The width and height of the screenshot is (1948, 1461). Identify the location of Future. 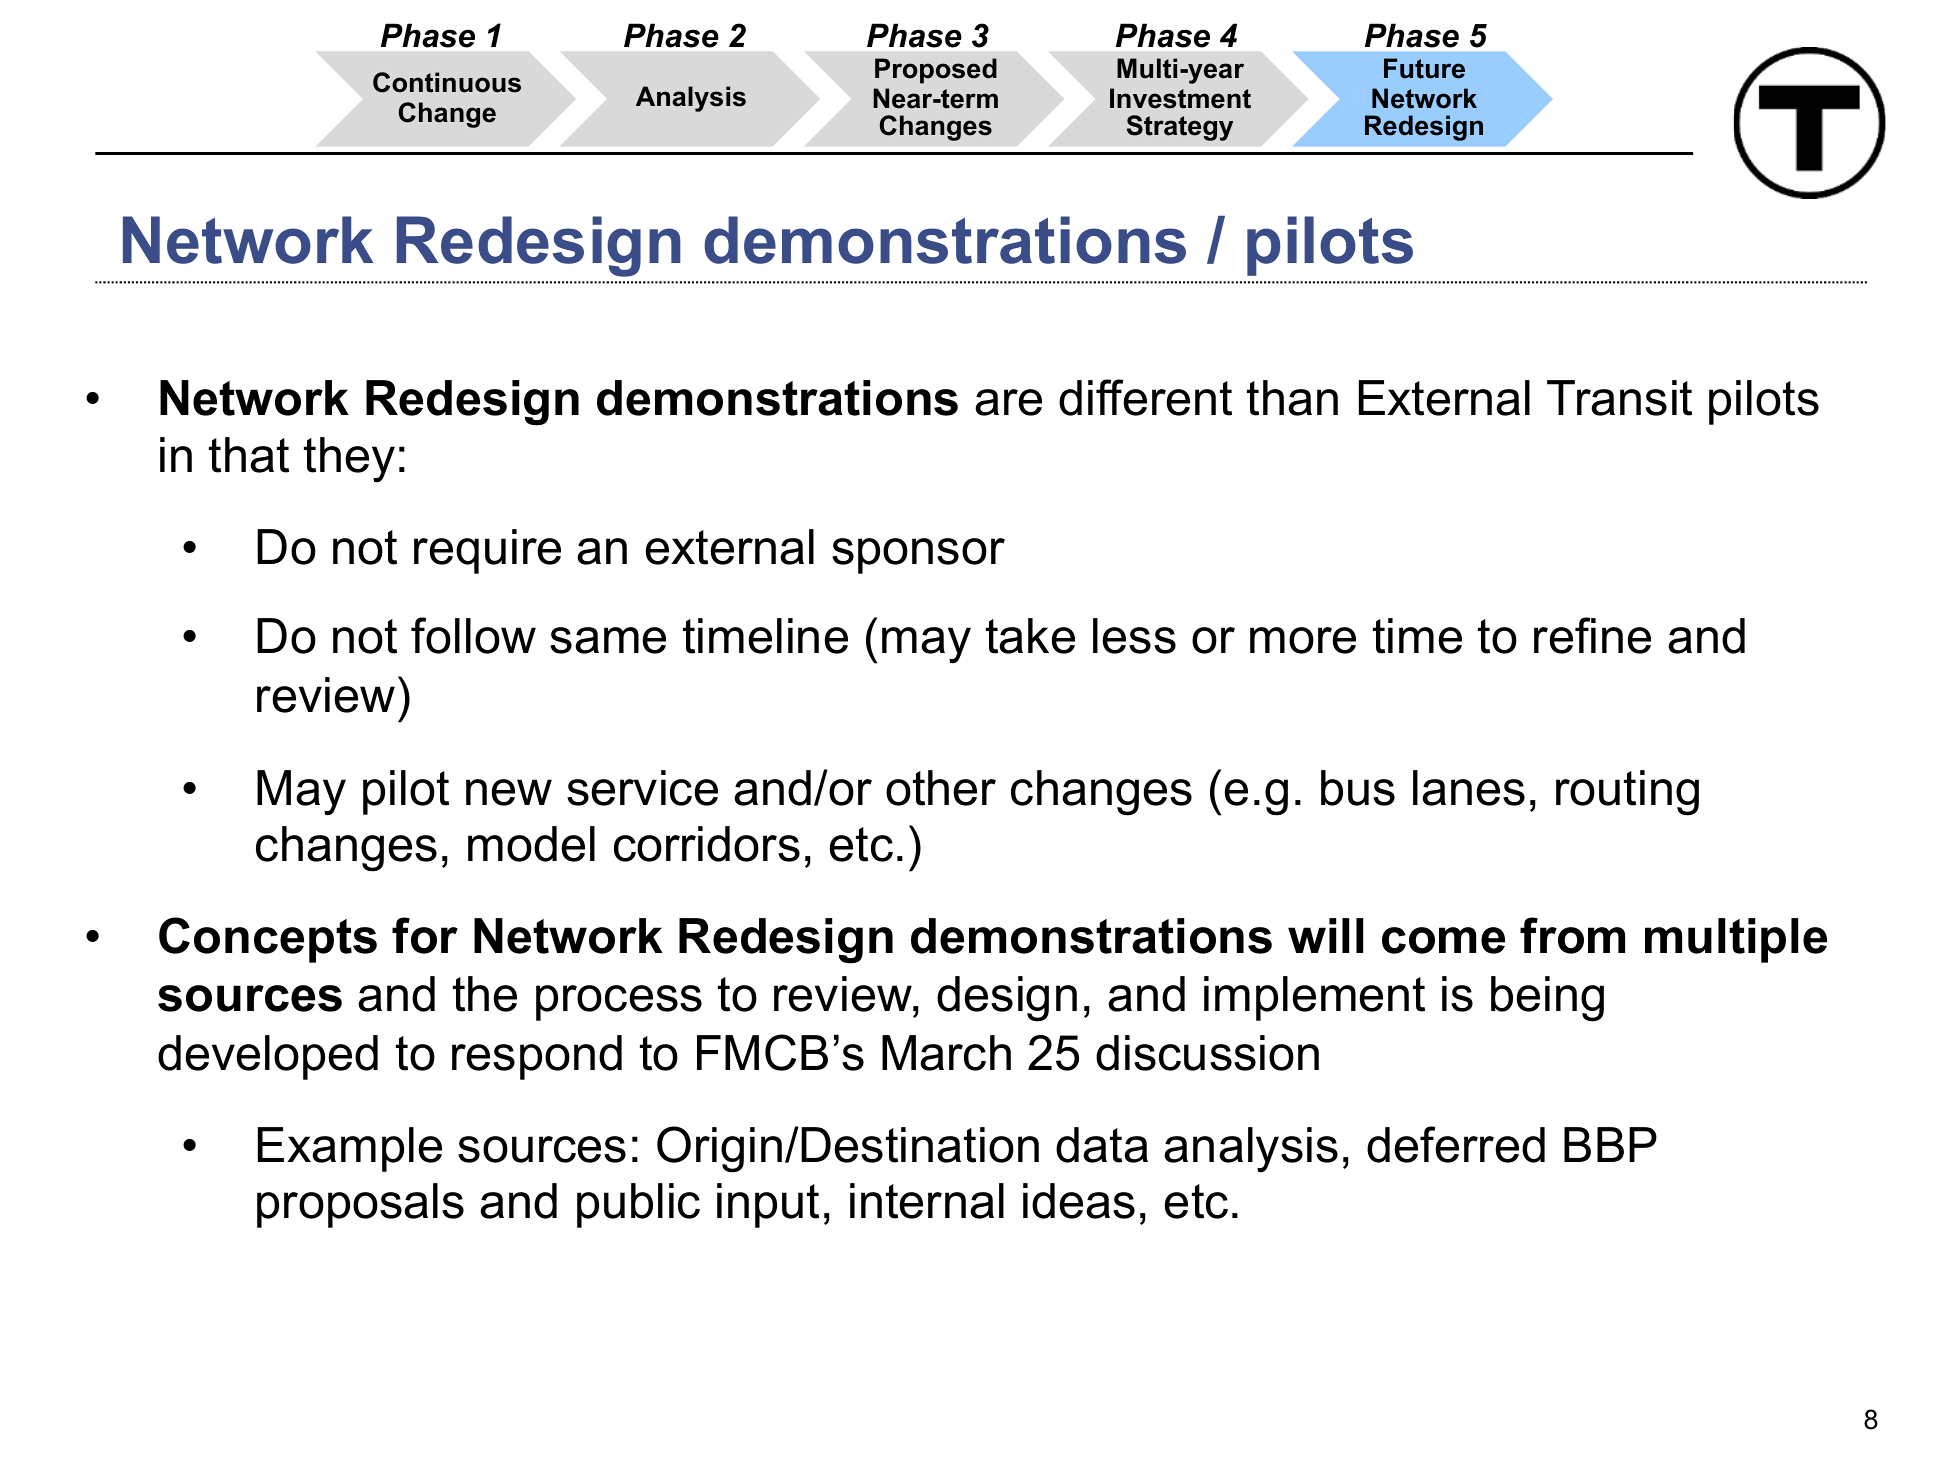
(1424, 68).
